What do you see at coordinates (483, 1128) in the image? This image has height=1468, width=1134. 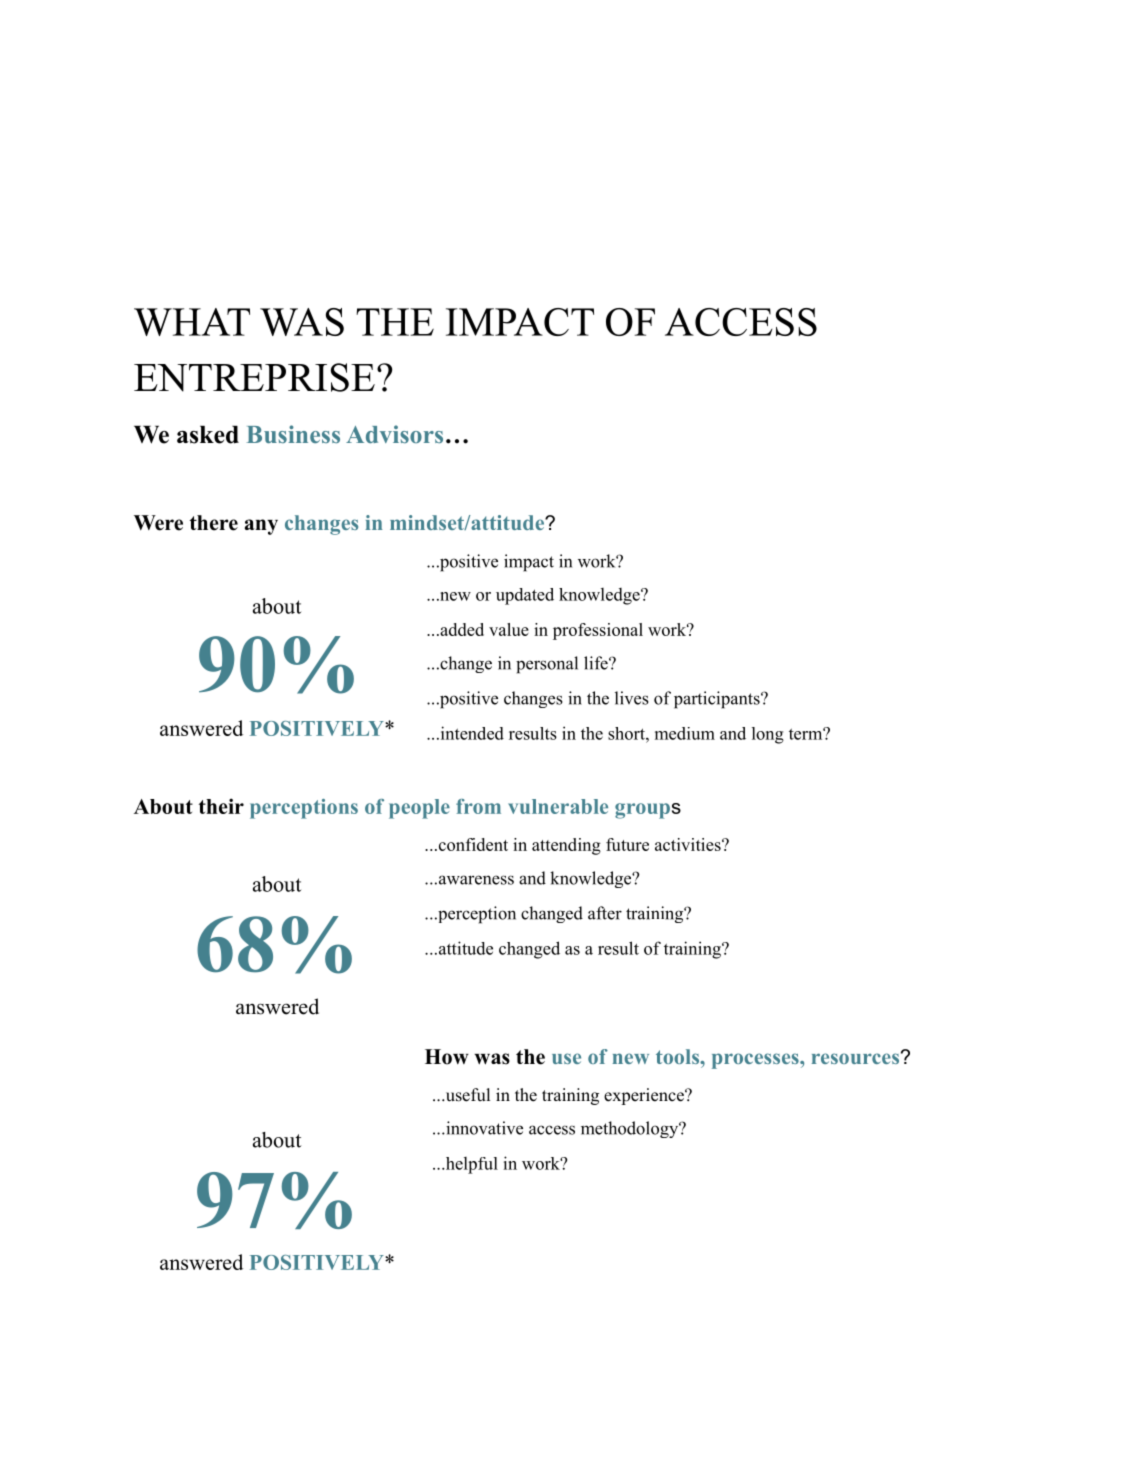 I see `innovative` at bounding box center [483, 1128].
